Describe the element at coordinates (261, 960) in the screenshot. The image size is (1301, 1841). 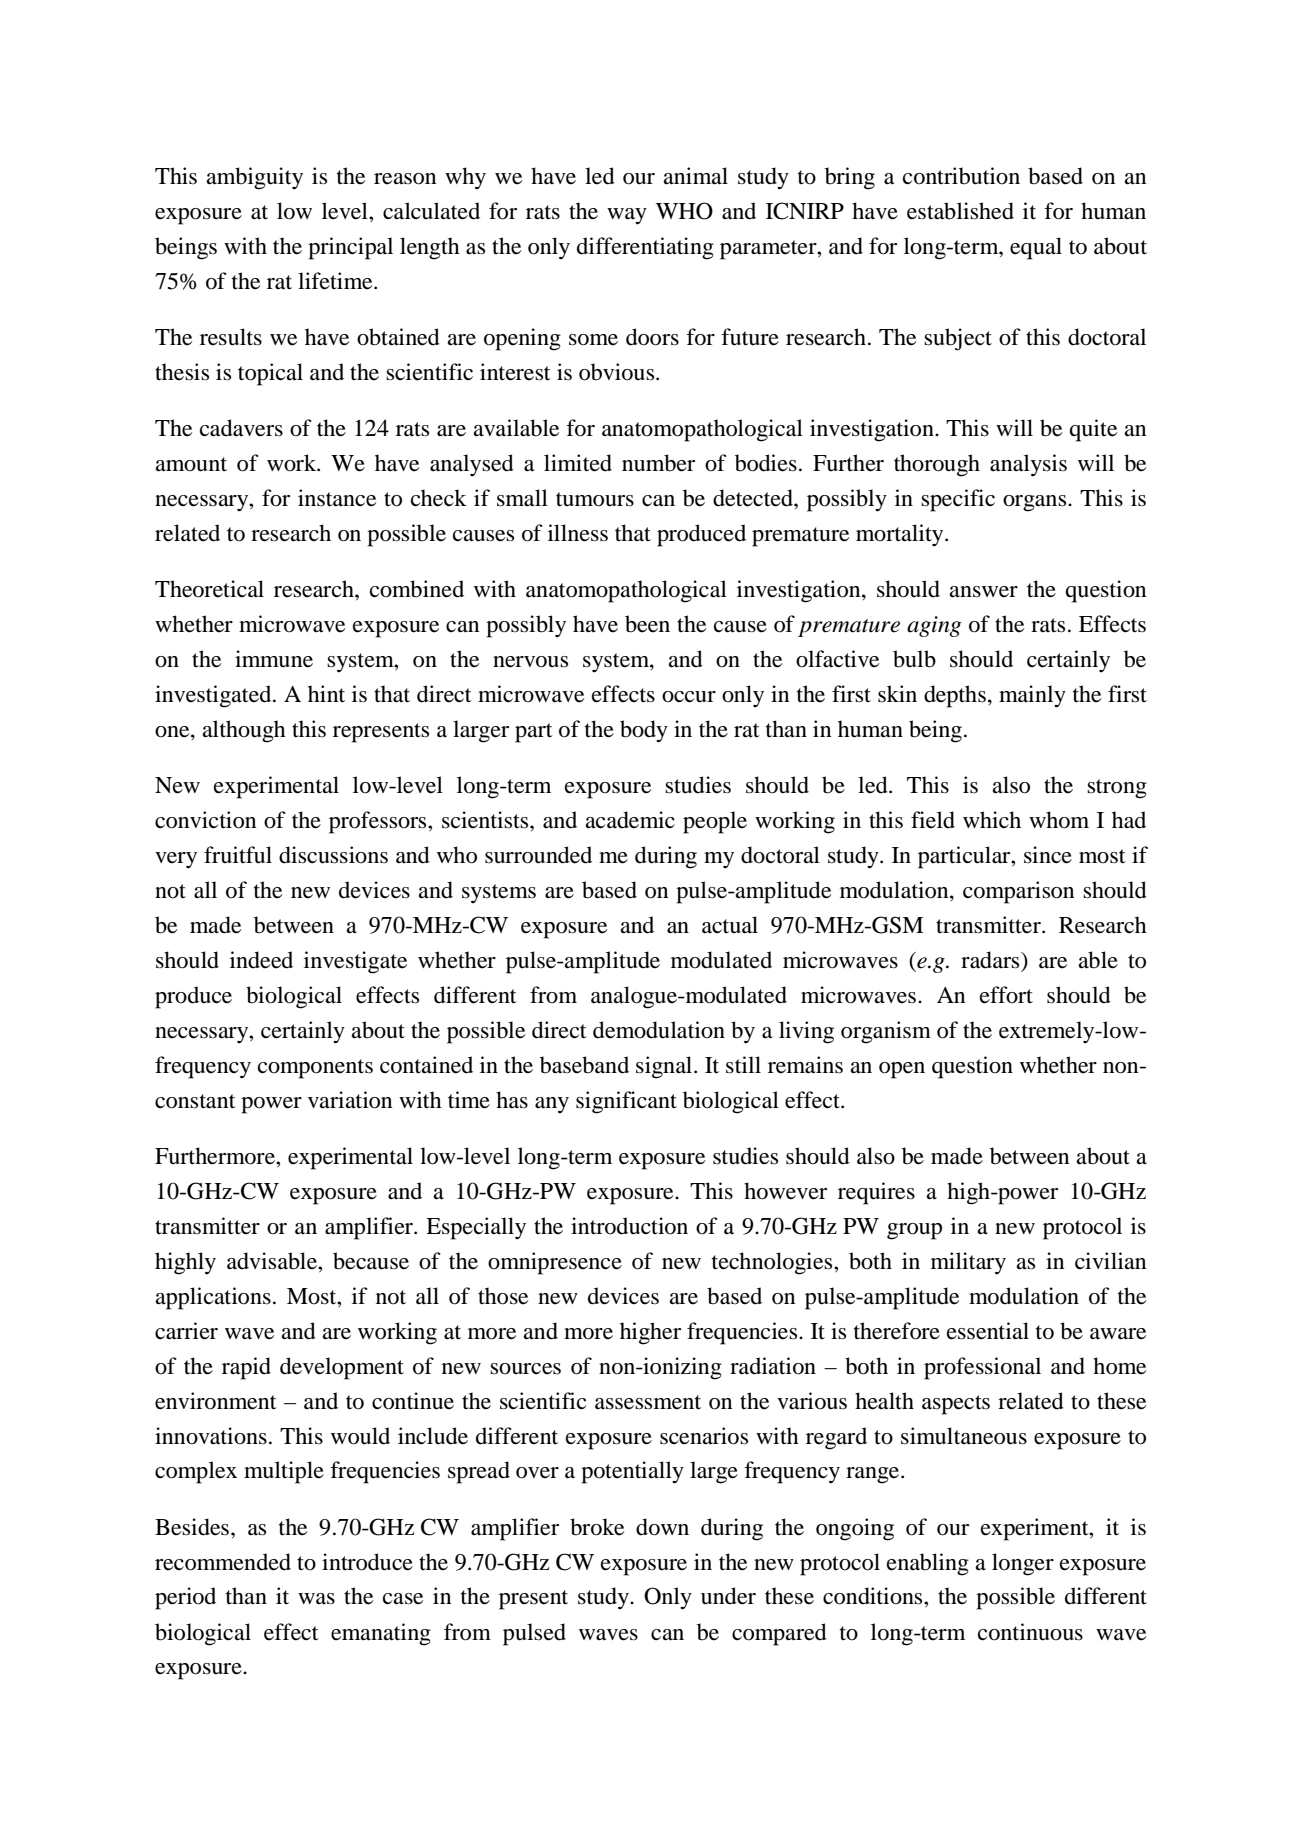
I see `indeed` at that location.
